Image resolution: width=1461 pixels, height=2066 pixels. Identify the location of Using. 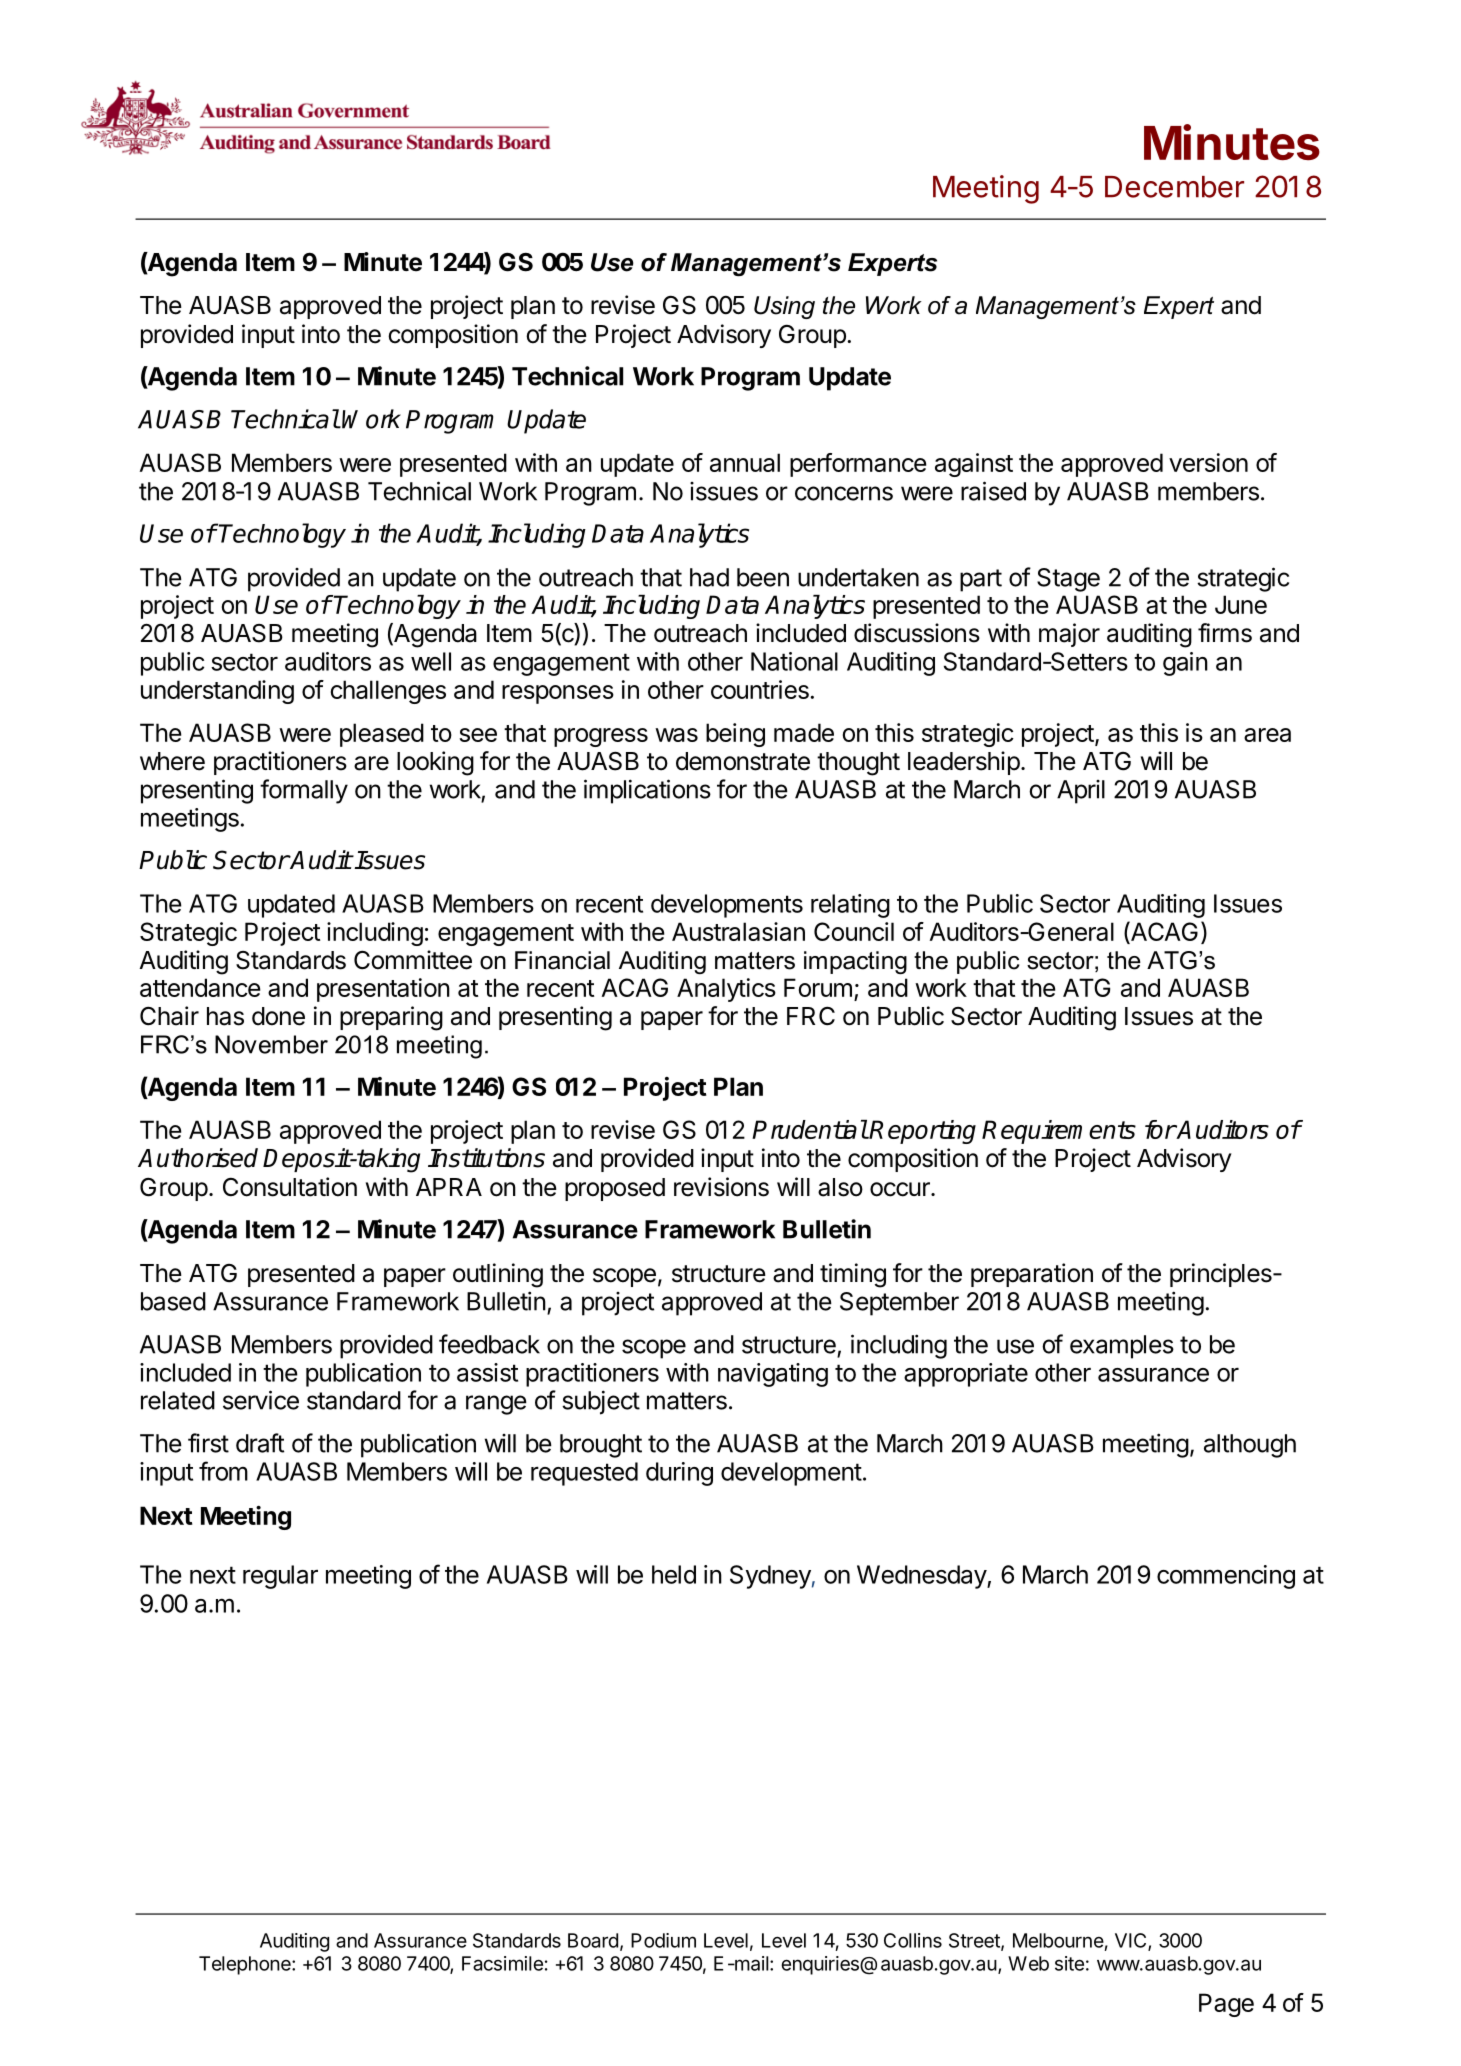
(784, 307).
